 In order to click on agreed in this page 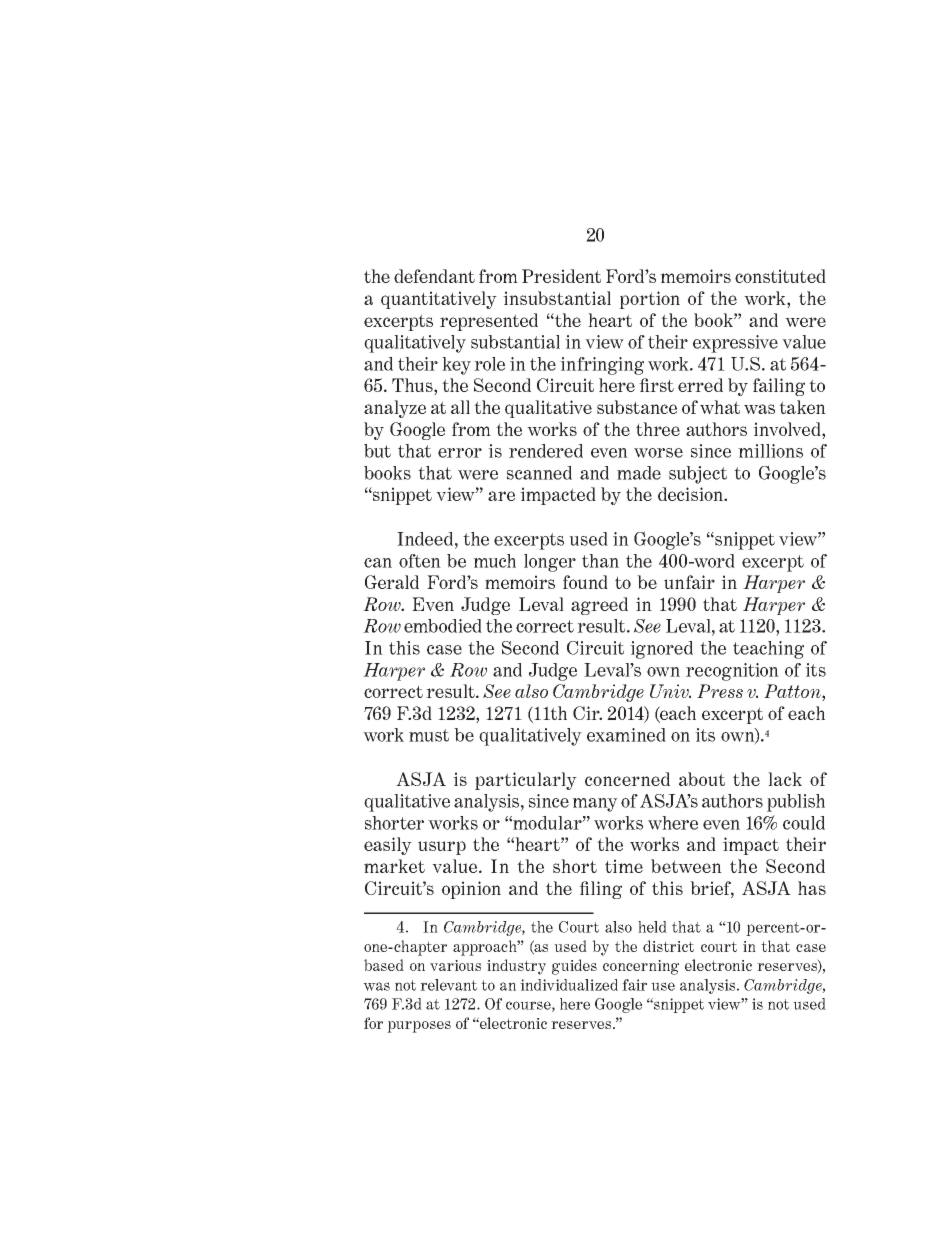, I will do `click(599, 606)`.
